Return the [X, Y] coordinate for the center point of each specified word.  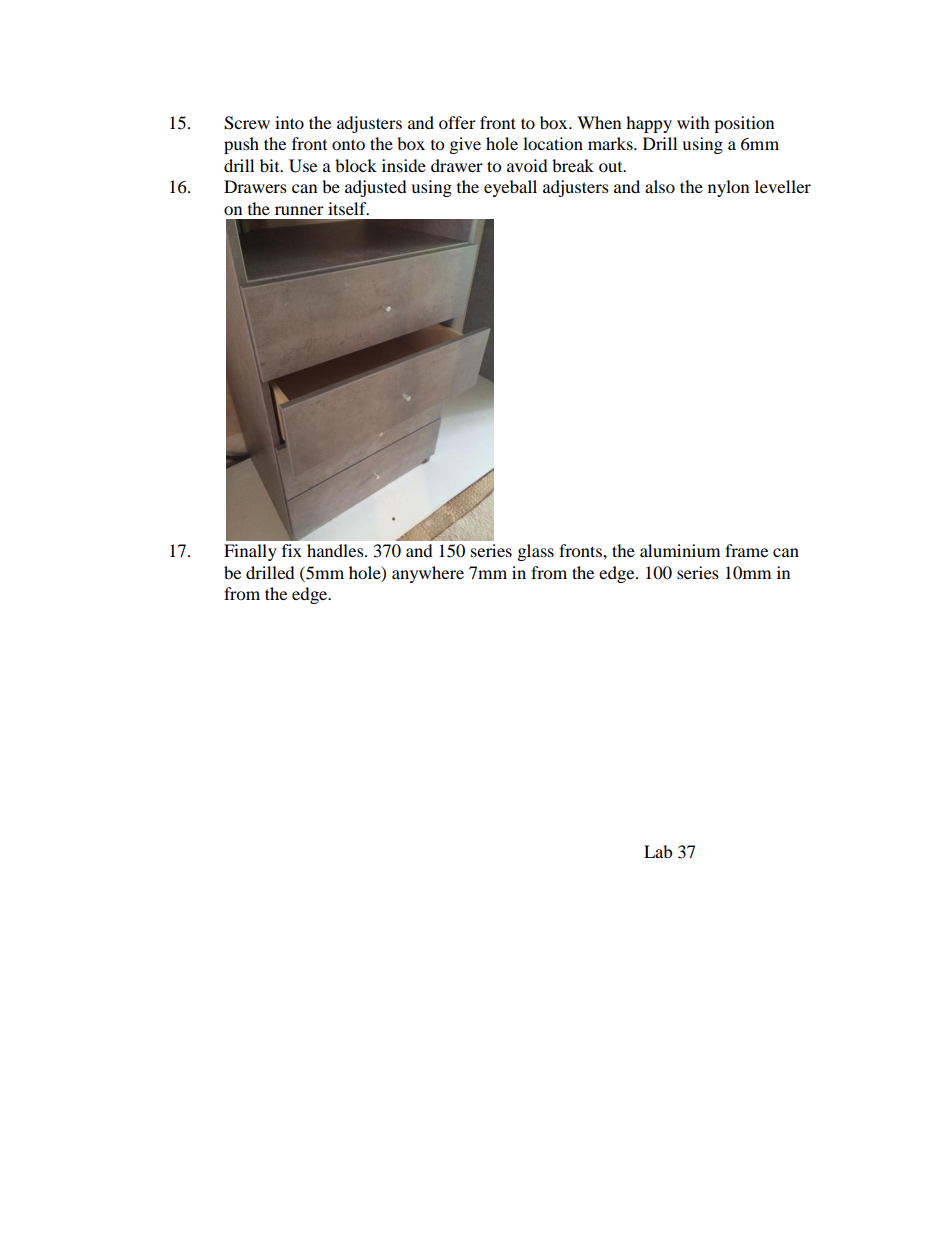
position [744, 124]
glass [536, 552]
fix [292, 550]
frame [746, 550]
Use [303, 166]
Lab [658, 851]
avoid [527, 165]
